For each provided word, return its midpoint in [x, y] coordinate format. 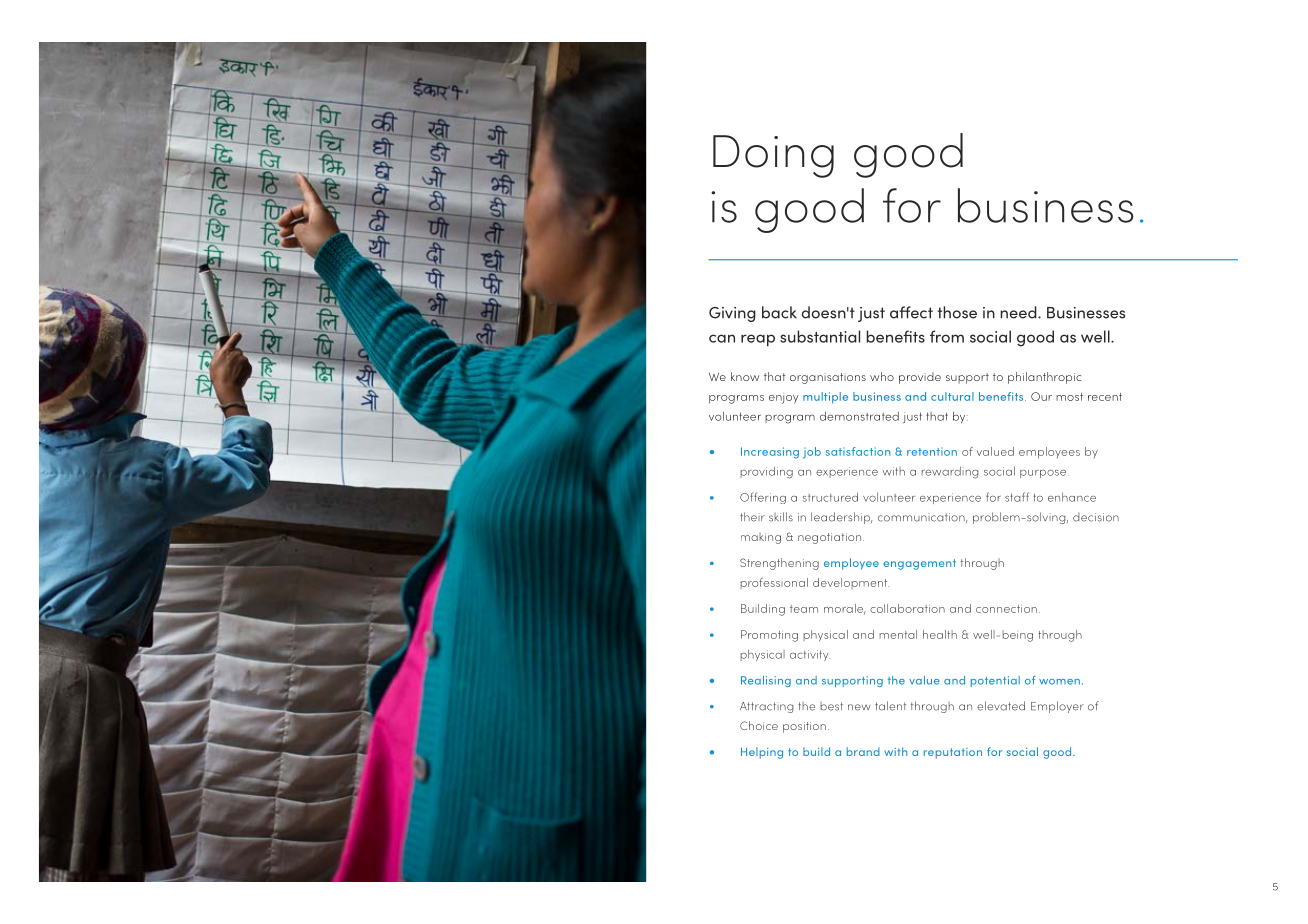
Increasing [770, 453]
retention [932, 451]
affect [911, 312]
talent [890, 706]
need [1019, 312]
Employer [1057, 707]
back [779, 312]
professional [774, 583]
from [947, 336]
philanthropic [1044, 378]
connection [1006, 609]
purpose [1043, 474]
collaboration [907, 608]
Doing [773, 156]
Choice [759, 725]
